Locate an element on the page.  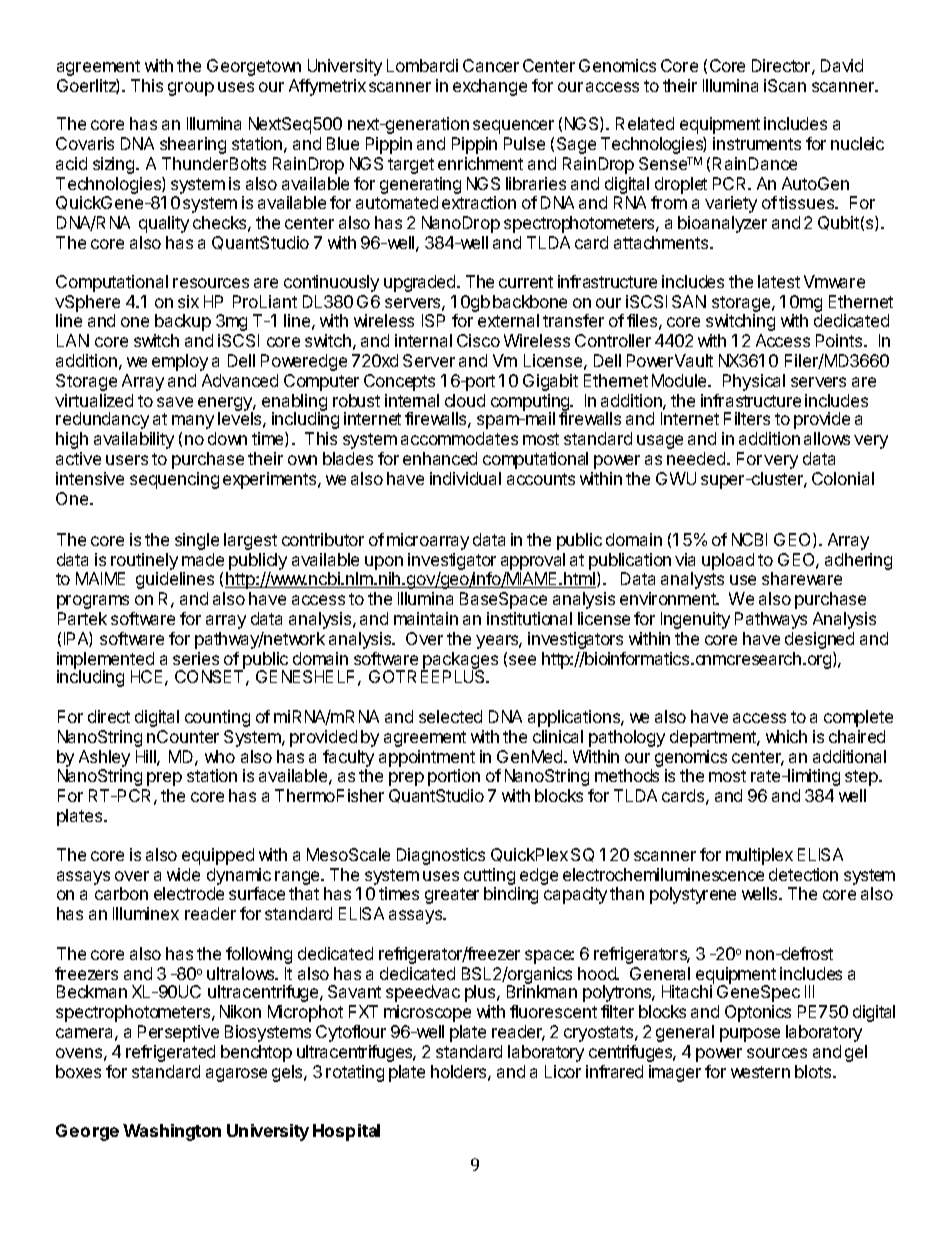
group is located at coordinates (191, 89).
